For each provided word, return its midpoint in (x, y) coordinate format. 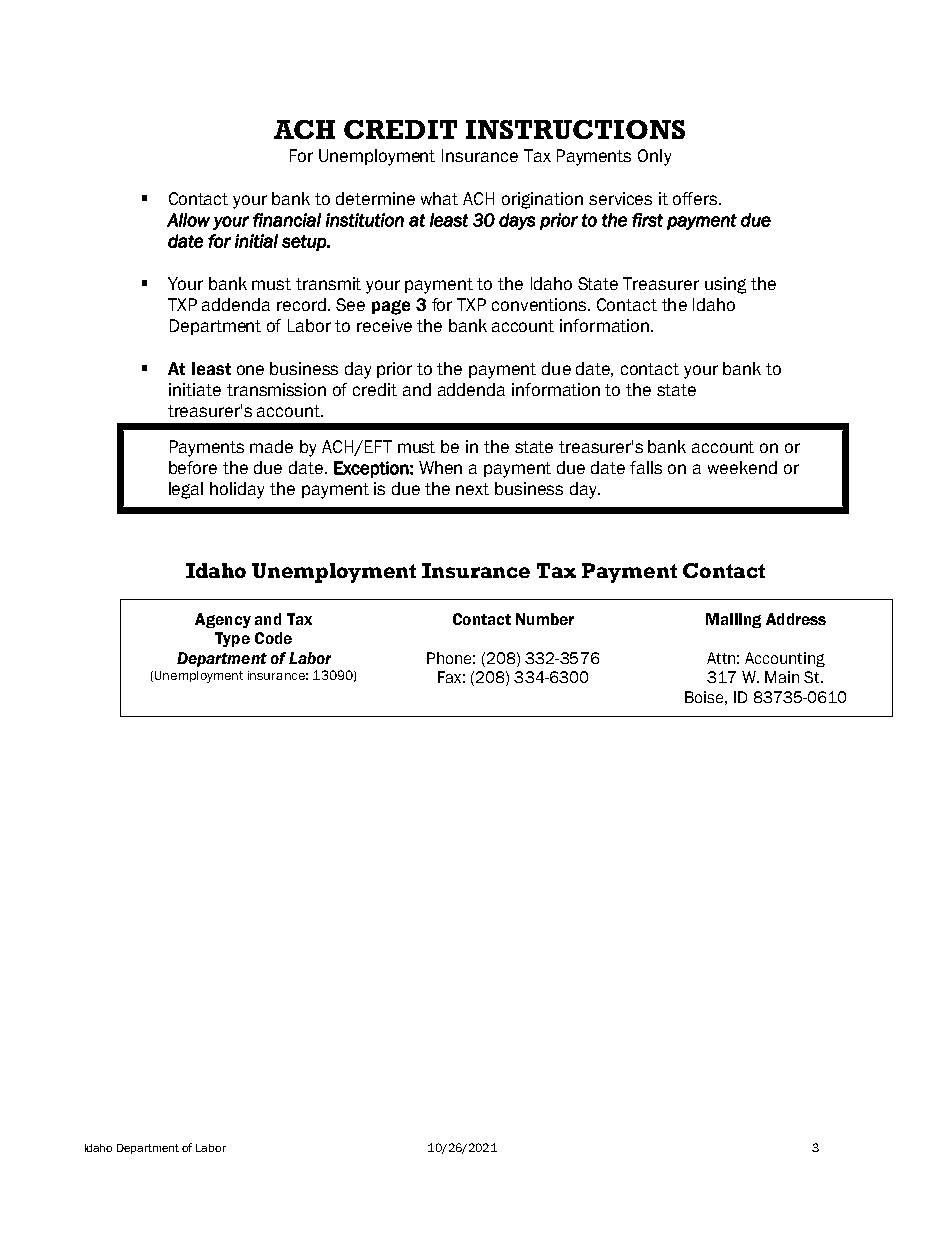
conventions (540, 304)
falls (646, 467)
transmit (328, 283)
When (440, 467)
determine (375, 198)
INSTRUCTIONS (575, 129)
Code (273, 638)
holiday (237, 490)
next (472, 489)
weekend (742, 467)
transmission (276, 389)
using (725, 285)
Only (654, 157)
